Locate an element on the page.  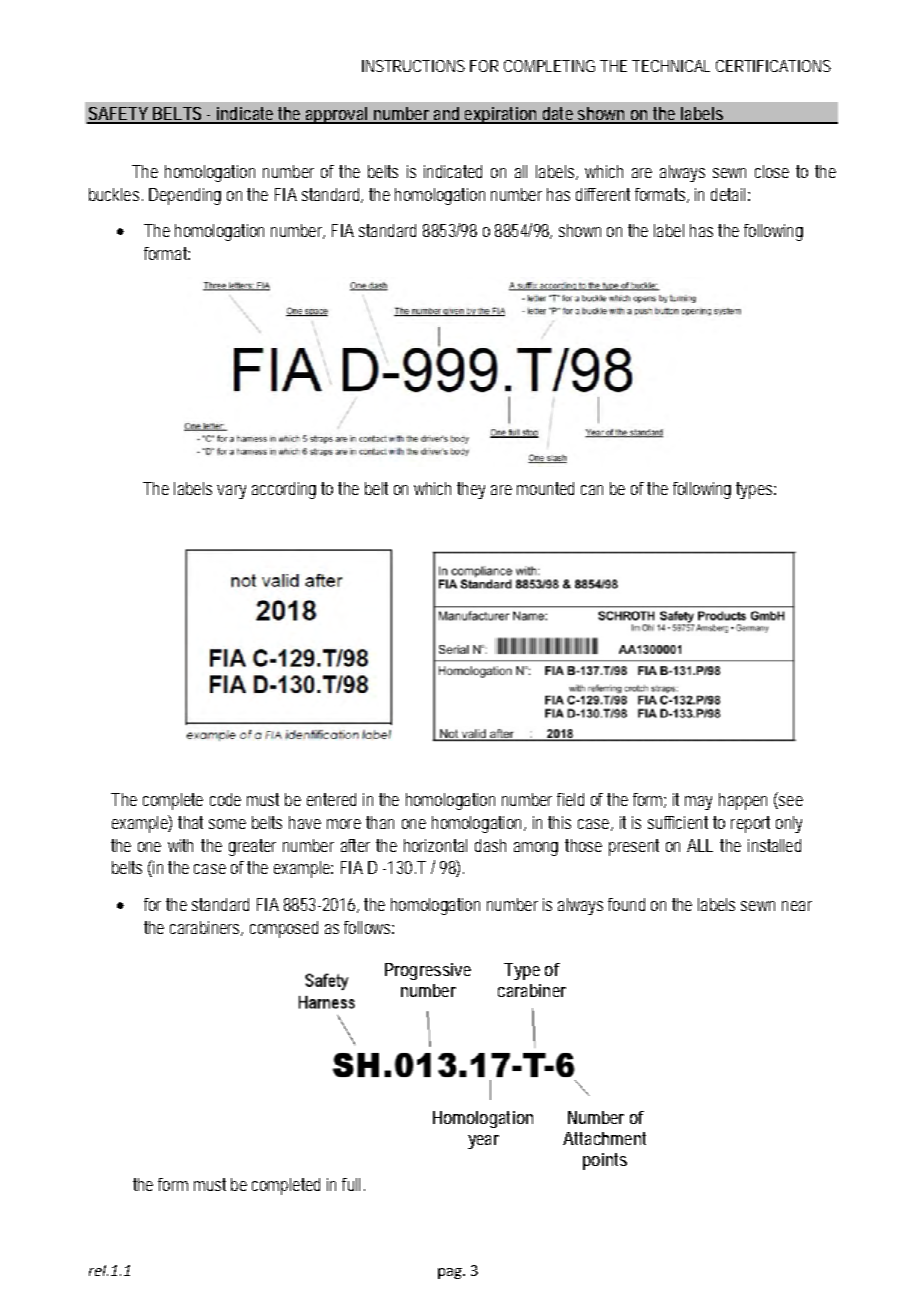
Depending is located at coordinates (185, 196).
